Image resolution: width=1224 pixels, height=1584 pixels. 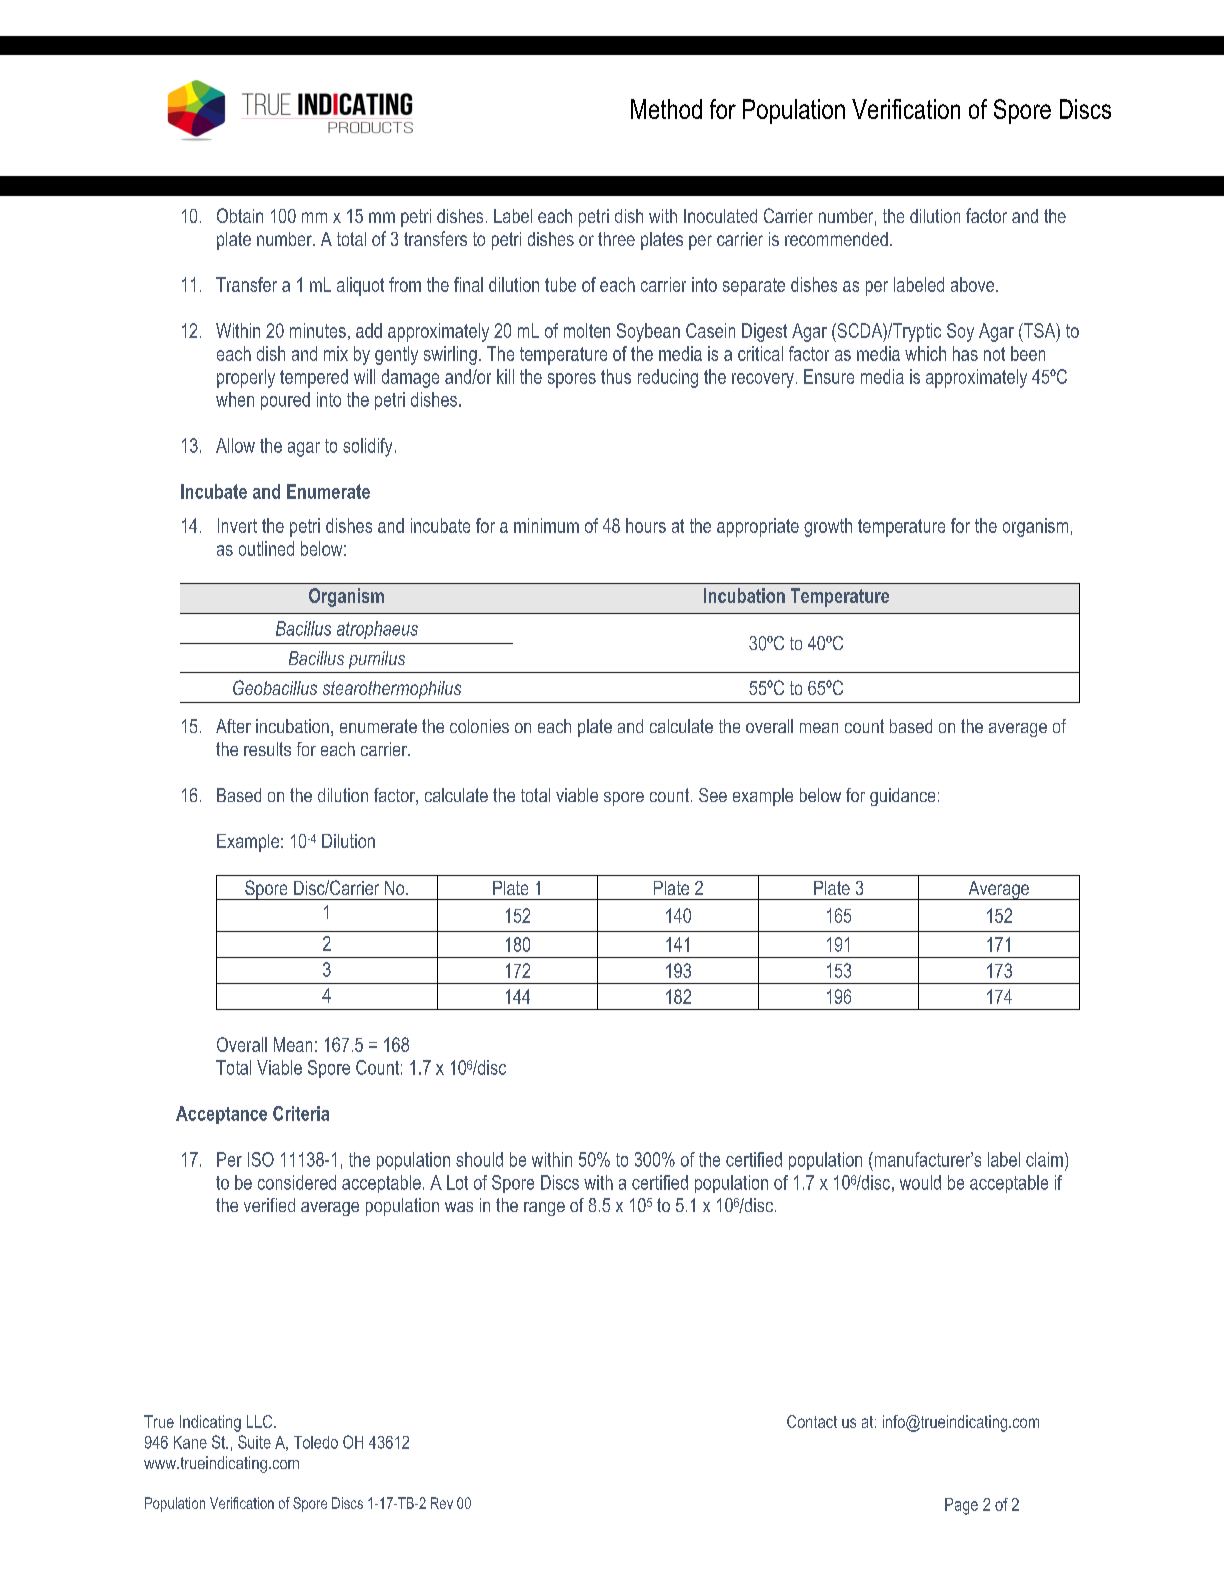 I want to click on growth, so click(x=828, y=527).
